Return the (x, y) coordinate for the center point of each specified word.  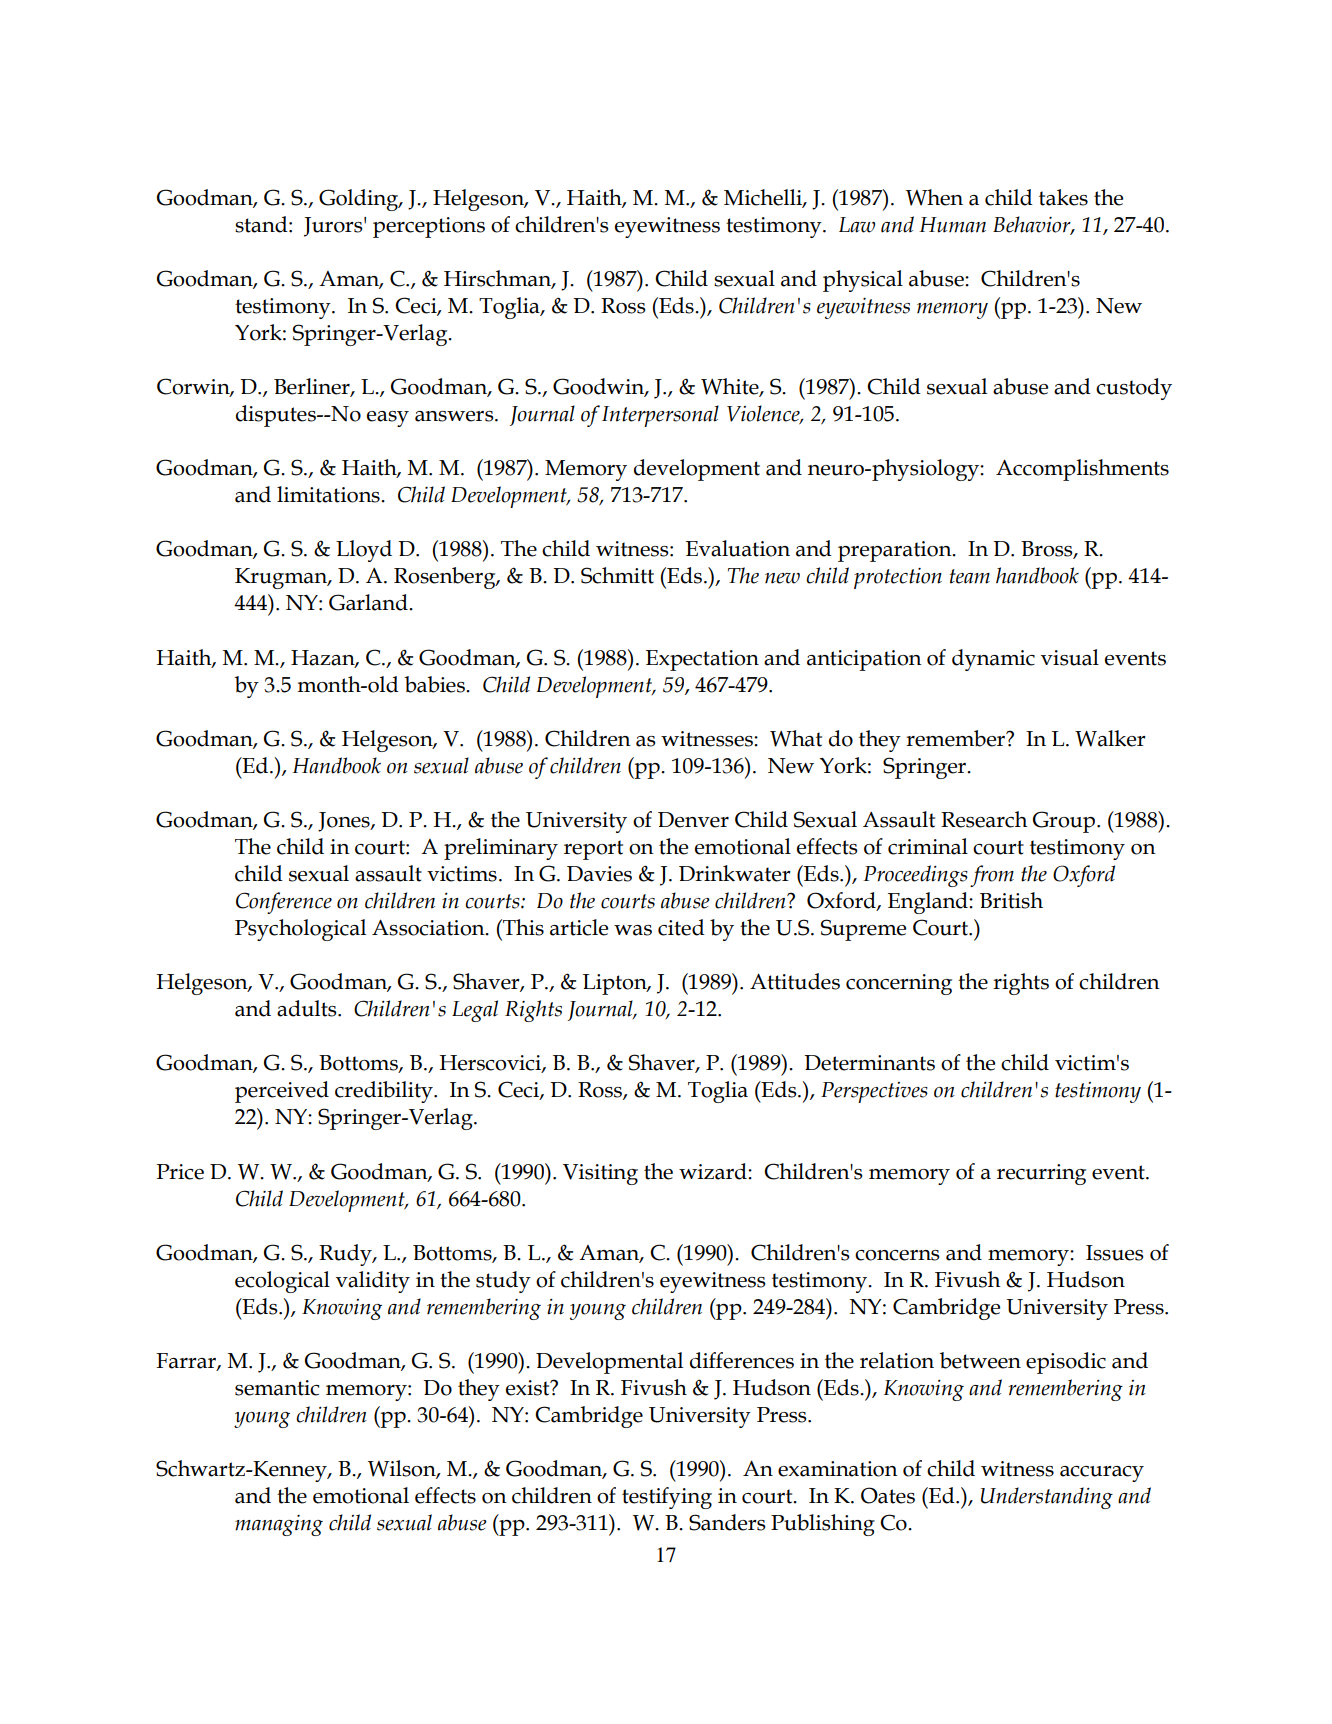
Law (857, 225)
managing (279, 1525)
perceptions (429, 227)
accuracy (1102, 1474)
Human (952, 225)
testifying (667, 1498)
